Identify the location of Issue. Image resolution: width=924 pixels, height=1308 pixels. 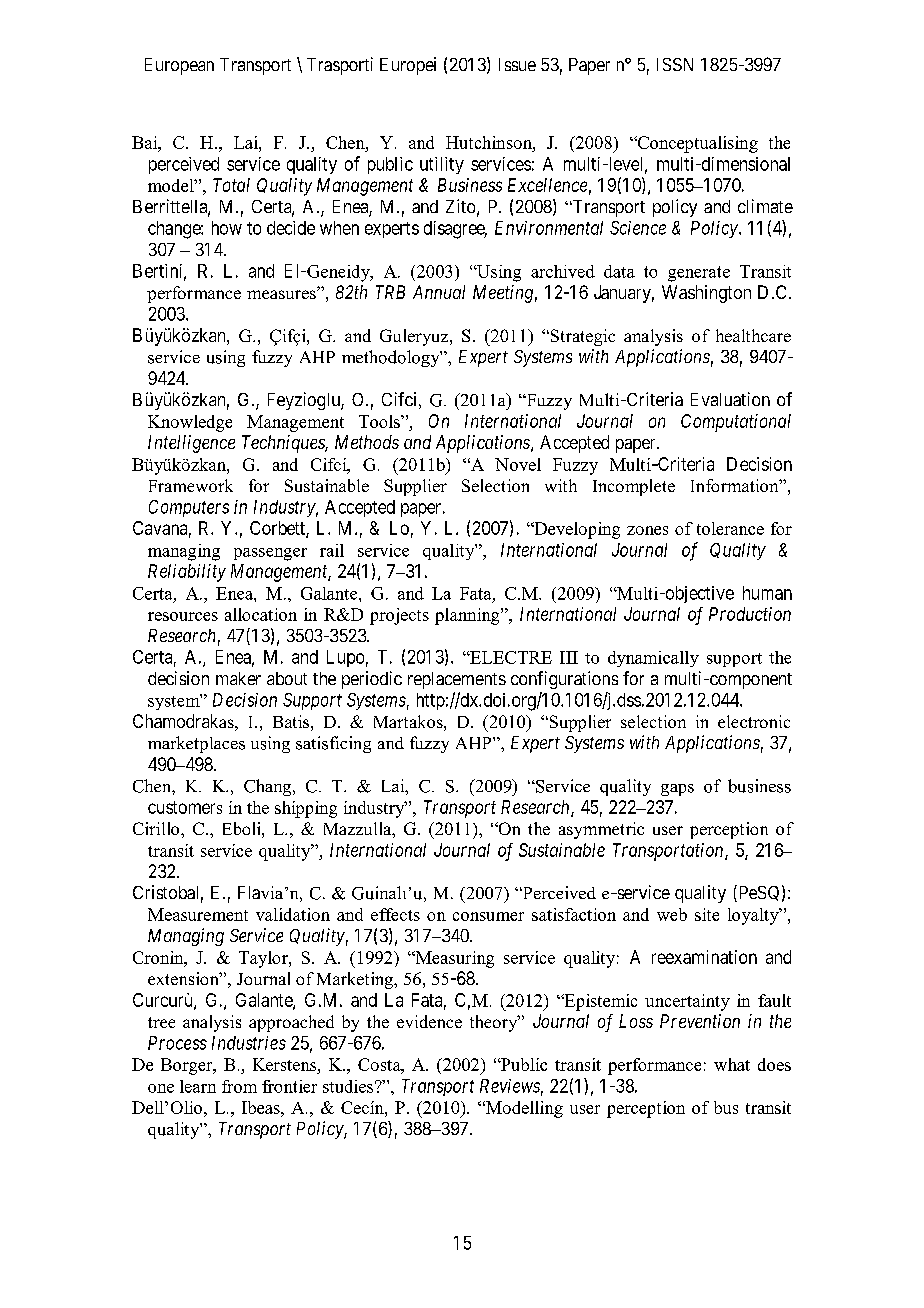
(517, 64).
